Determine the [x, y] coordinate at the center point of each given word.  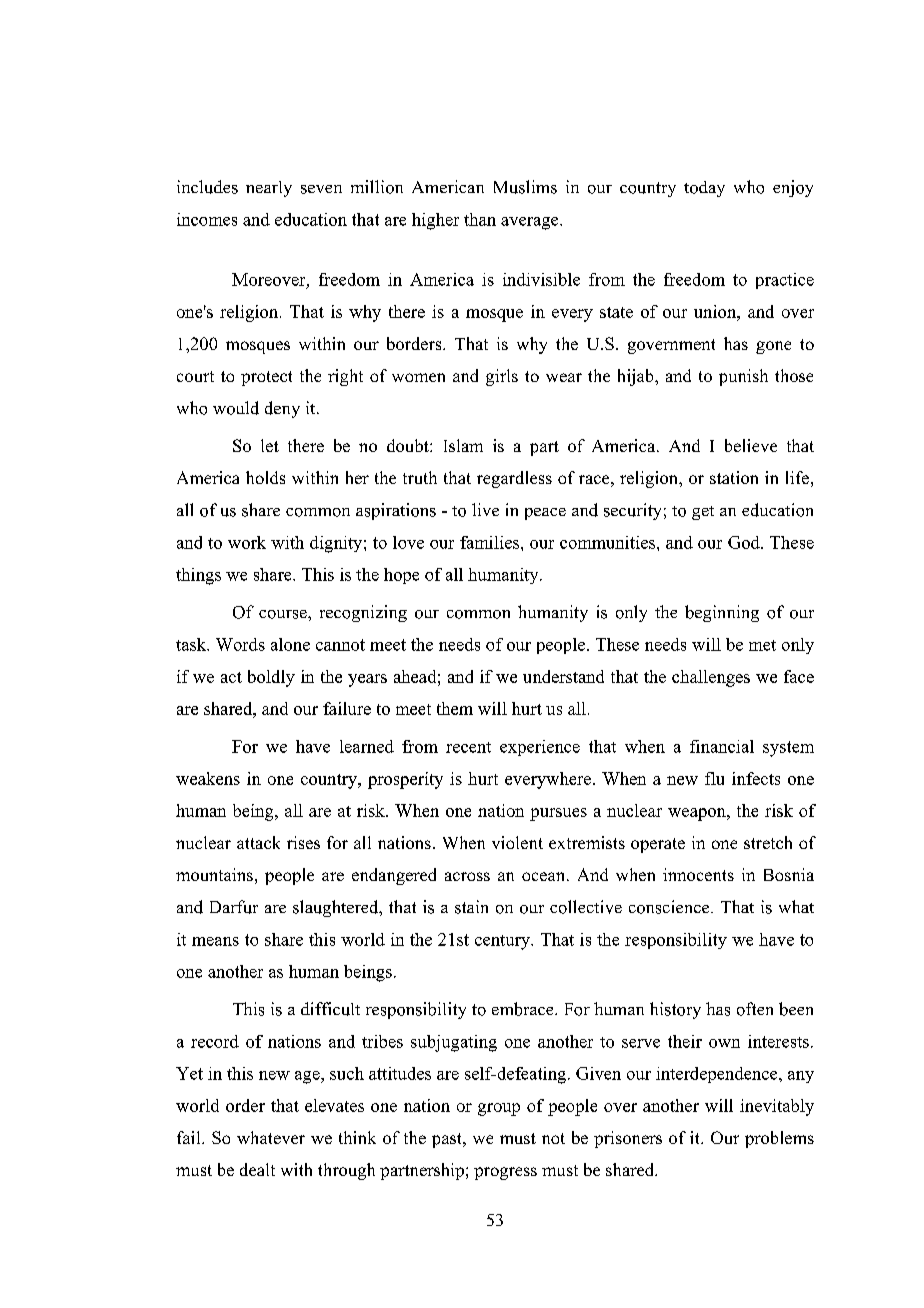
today [704, 189]
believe [751, 445]
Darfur [234, 907]
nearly [269, 189]
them [455, 708]
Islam [463, 445]
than [480, 219]
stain [471, 907]
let [270, 445]
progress [505, 1173]
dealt [257, 1169]
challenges [711, 678]
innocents [698, 874]
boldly [271, 678]
